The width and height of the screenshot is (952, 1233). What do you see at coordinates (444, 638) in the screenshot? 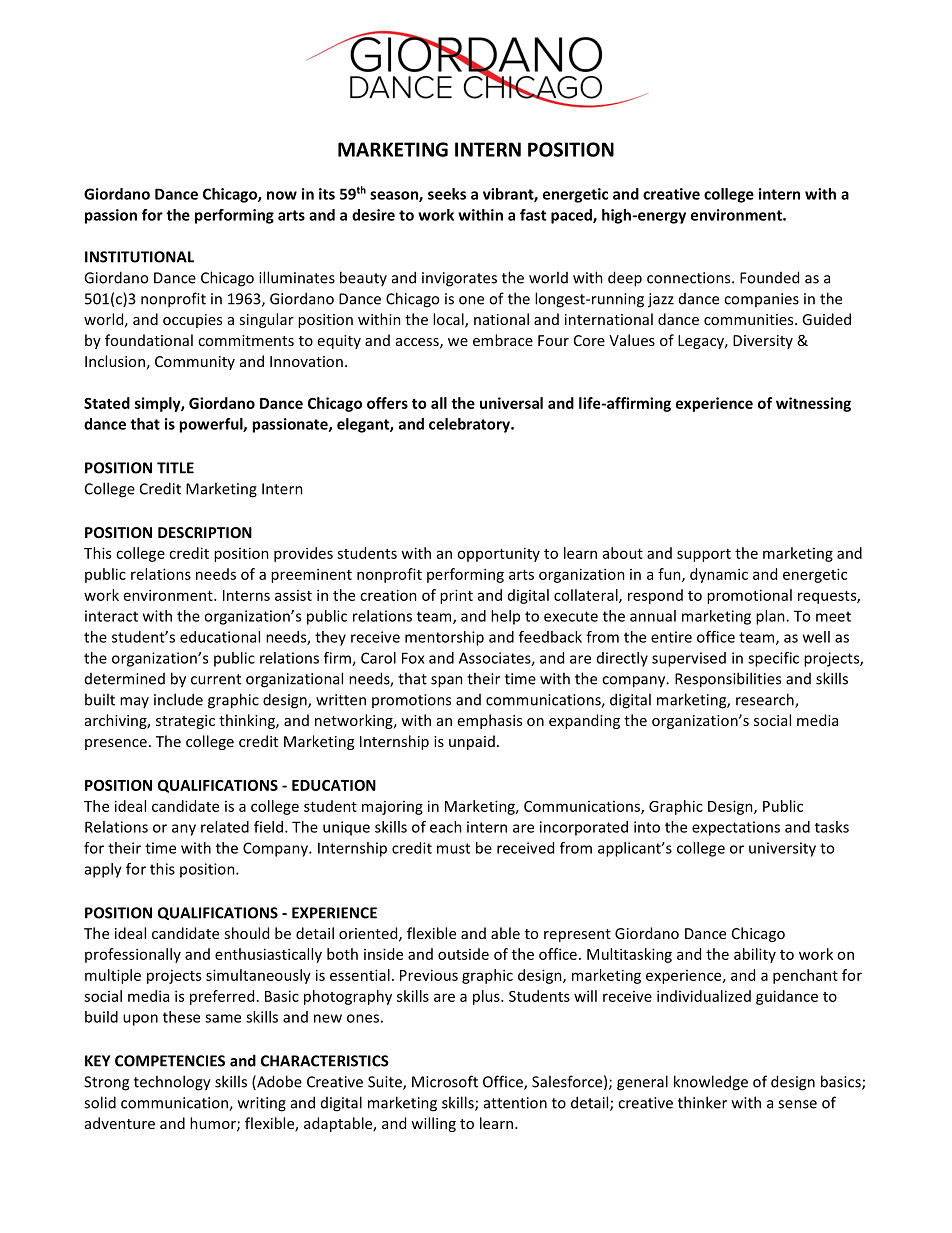
I see `mentorship` at bounding box center [444, 638].
